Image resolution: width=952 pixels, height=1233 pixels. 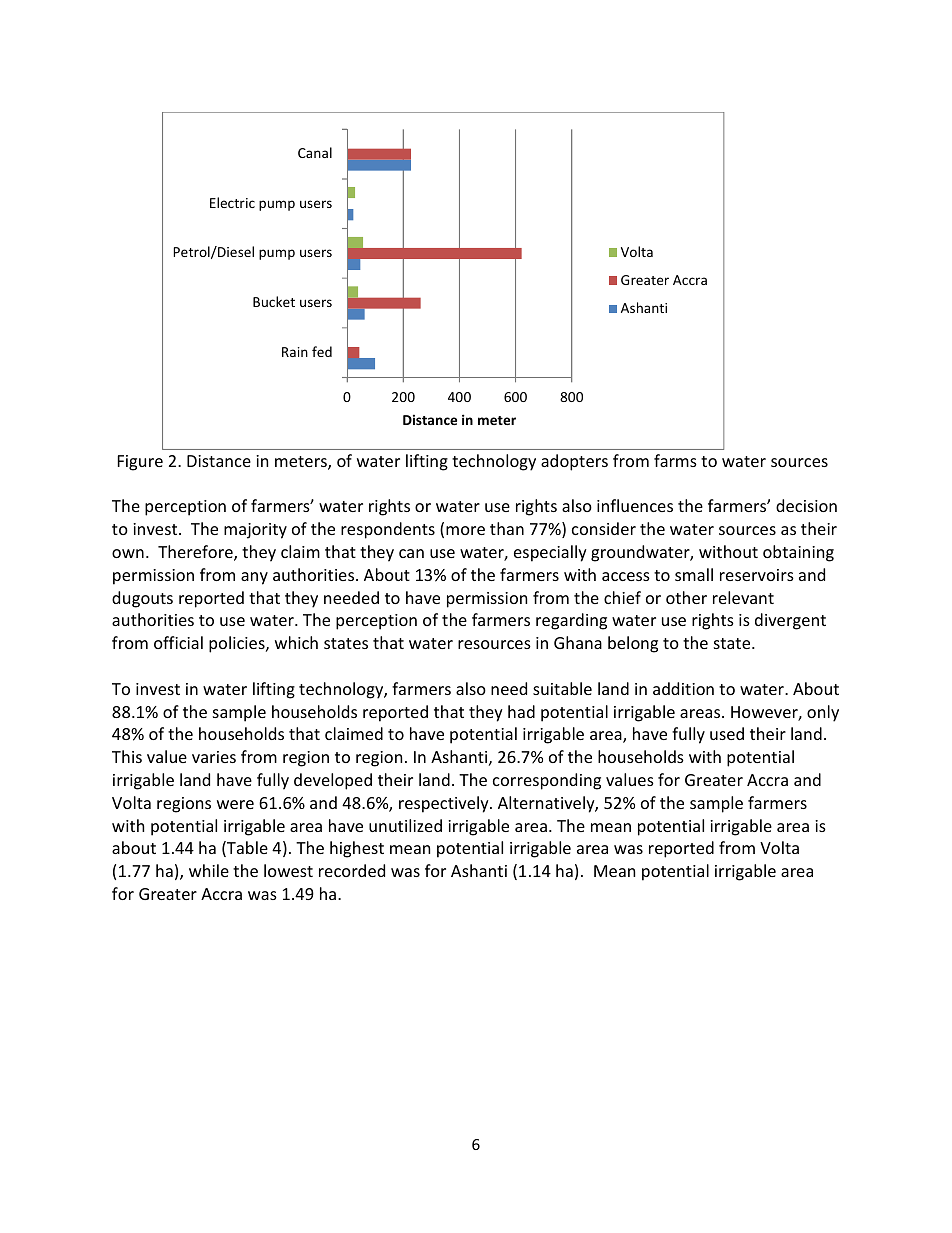 I want to click on official, so click(x=178, y=642).
